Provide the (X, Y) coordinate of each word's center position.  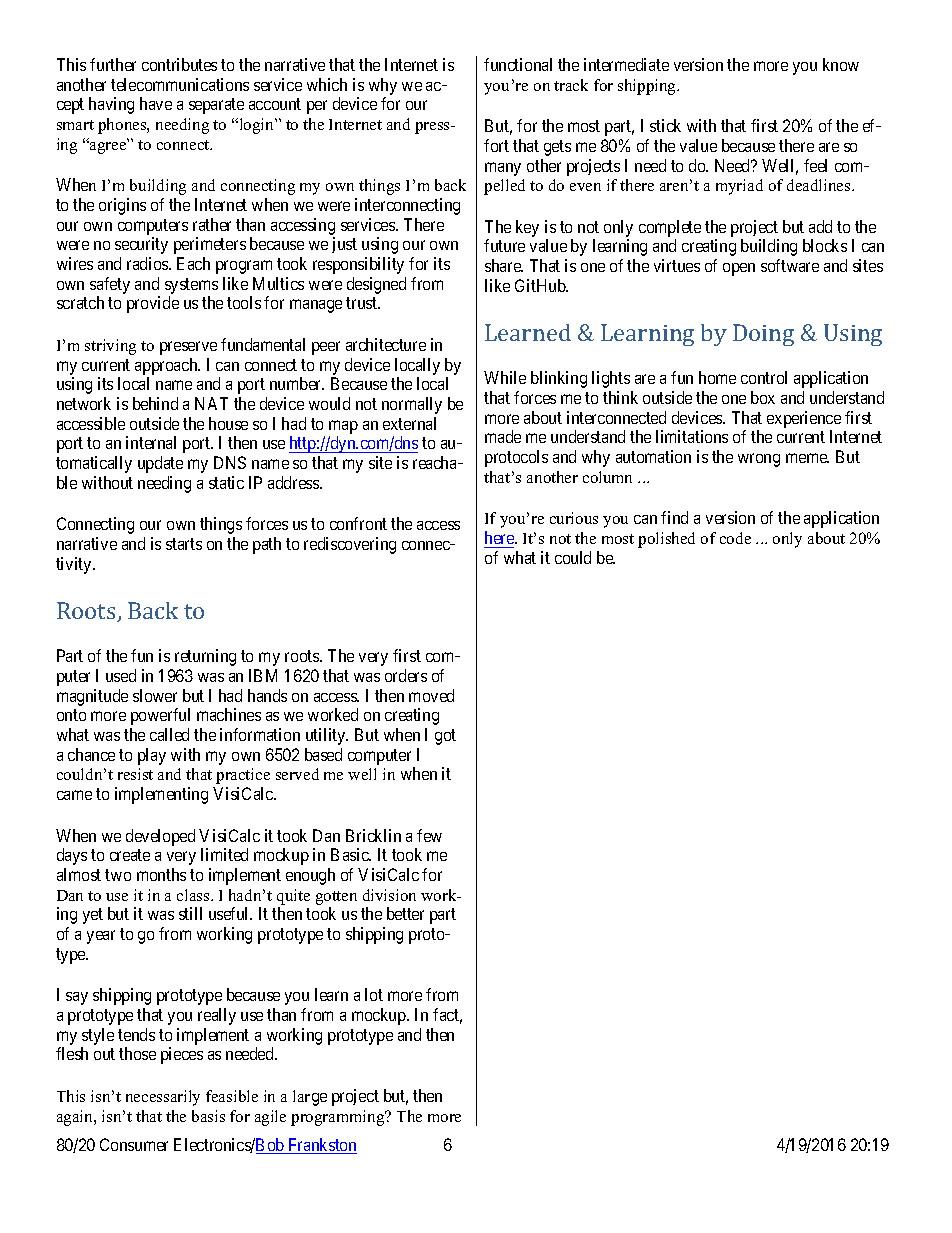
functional (518, 64)
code (735, 538)
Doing (763, 335)
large (310, 1098)
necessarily (163, 1098)
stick (665, 125)
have (156, 103)
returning (205, 657)
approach (167, 366)
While (505, 377)
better (405, 913)
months (161, 874)
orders (406, 675)
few (429, 835)
